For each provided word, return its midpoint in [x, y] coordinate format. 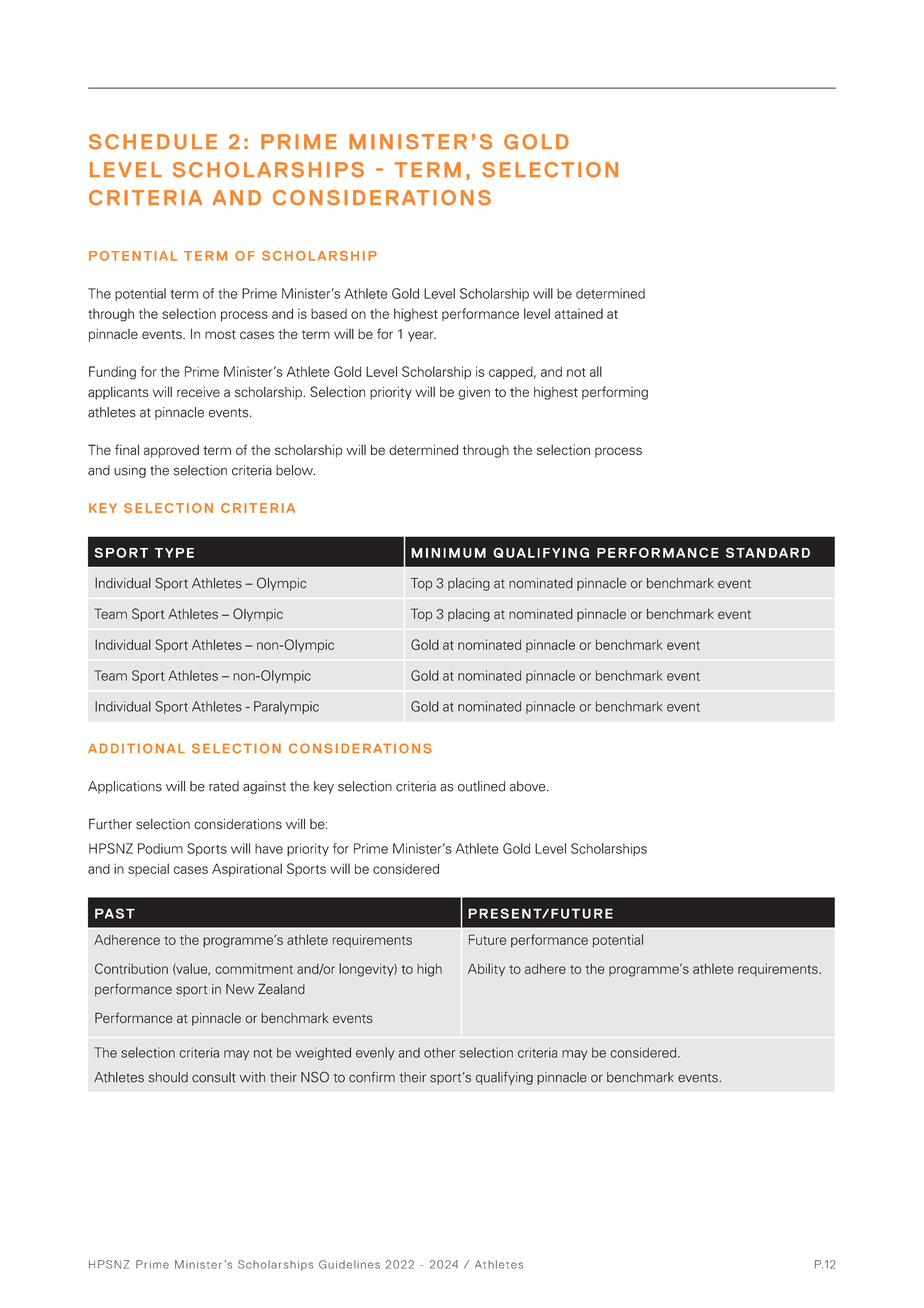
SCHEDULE [153, 142]
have [269, 848]
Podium [160, 848]
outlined [481, 786]
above [529, 786]
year [422, 336]
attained [579, 313]
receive [198, 391]
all [596, 371]
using [130, 471]
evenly [375, 1053]
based [329, 313]
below [295, 470]
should [168, 1077]
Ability [486, 970]
